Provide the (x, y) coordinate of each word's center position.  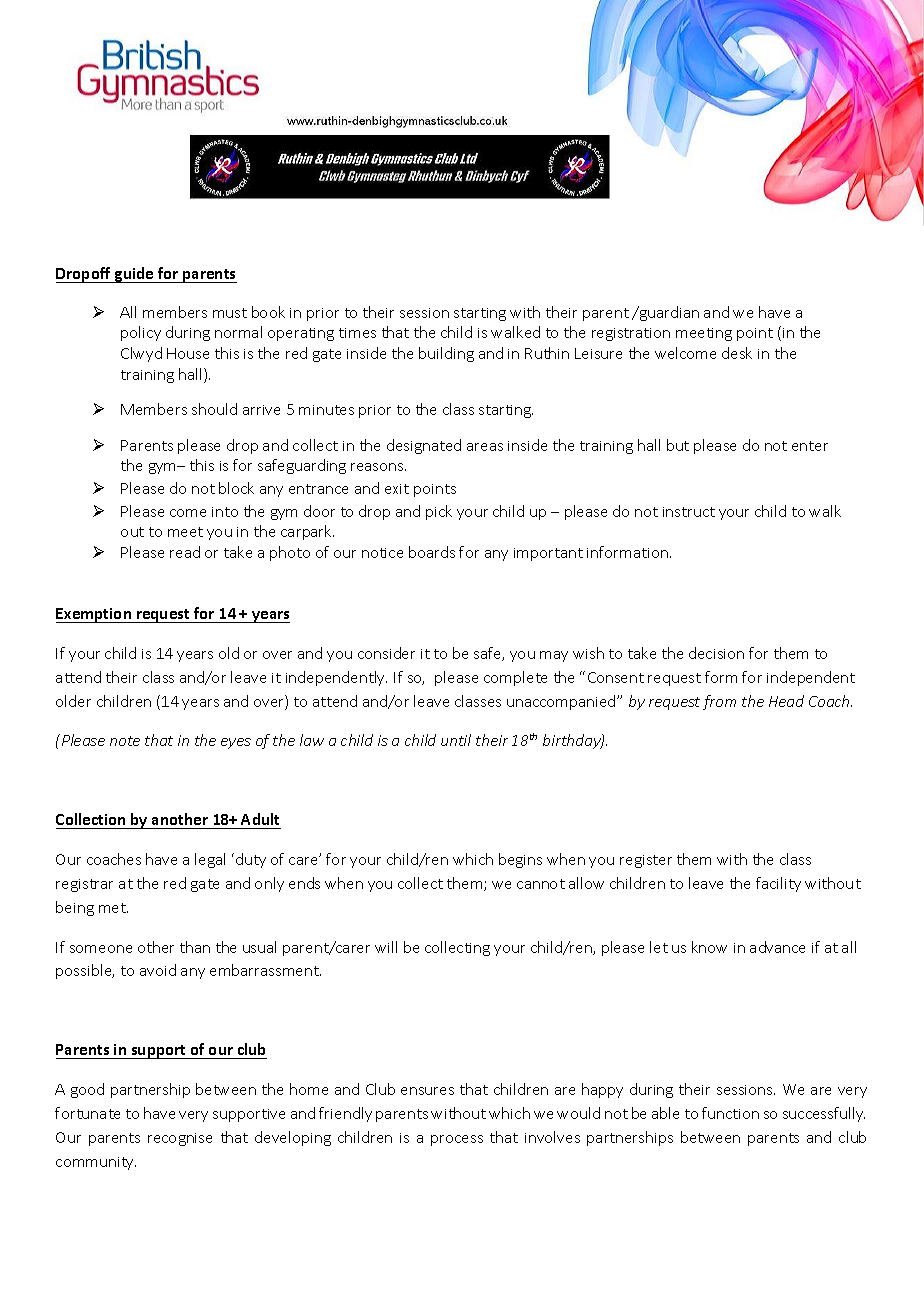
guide (134, 275)
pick (439, 512)
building (446, 354)
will (386, 947)
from (719, 702)
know (709, 947)
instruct (689, 512)
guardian (668, 313)
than (195, 947)
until (456, 740)
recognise (180, 1139)
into (225, 512)
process (457, 1140)
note (125, 741)
